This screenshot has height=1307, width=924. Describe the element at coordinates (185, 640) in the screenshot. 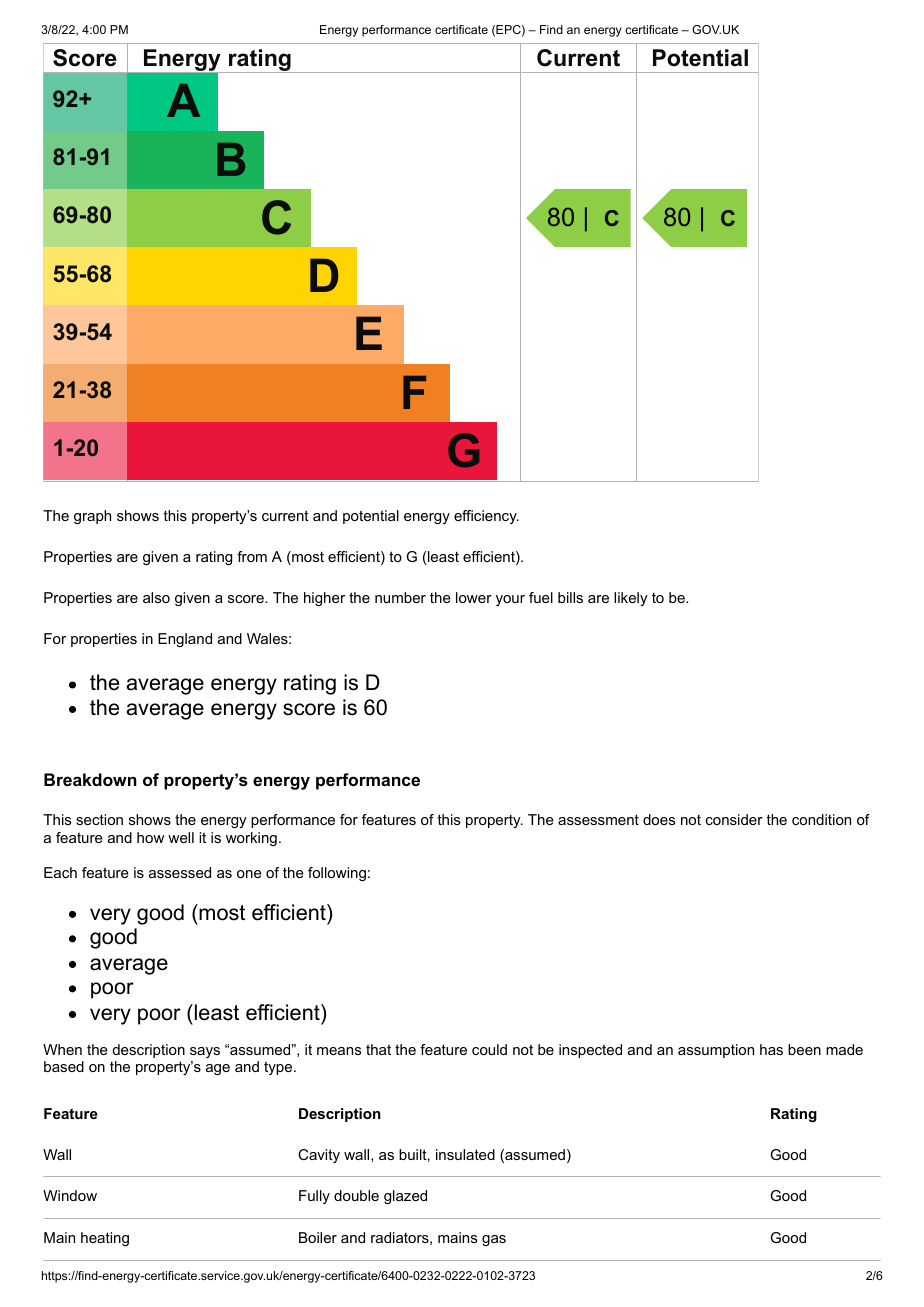

I see `England` at that location.
